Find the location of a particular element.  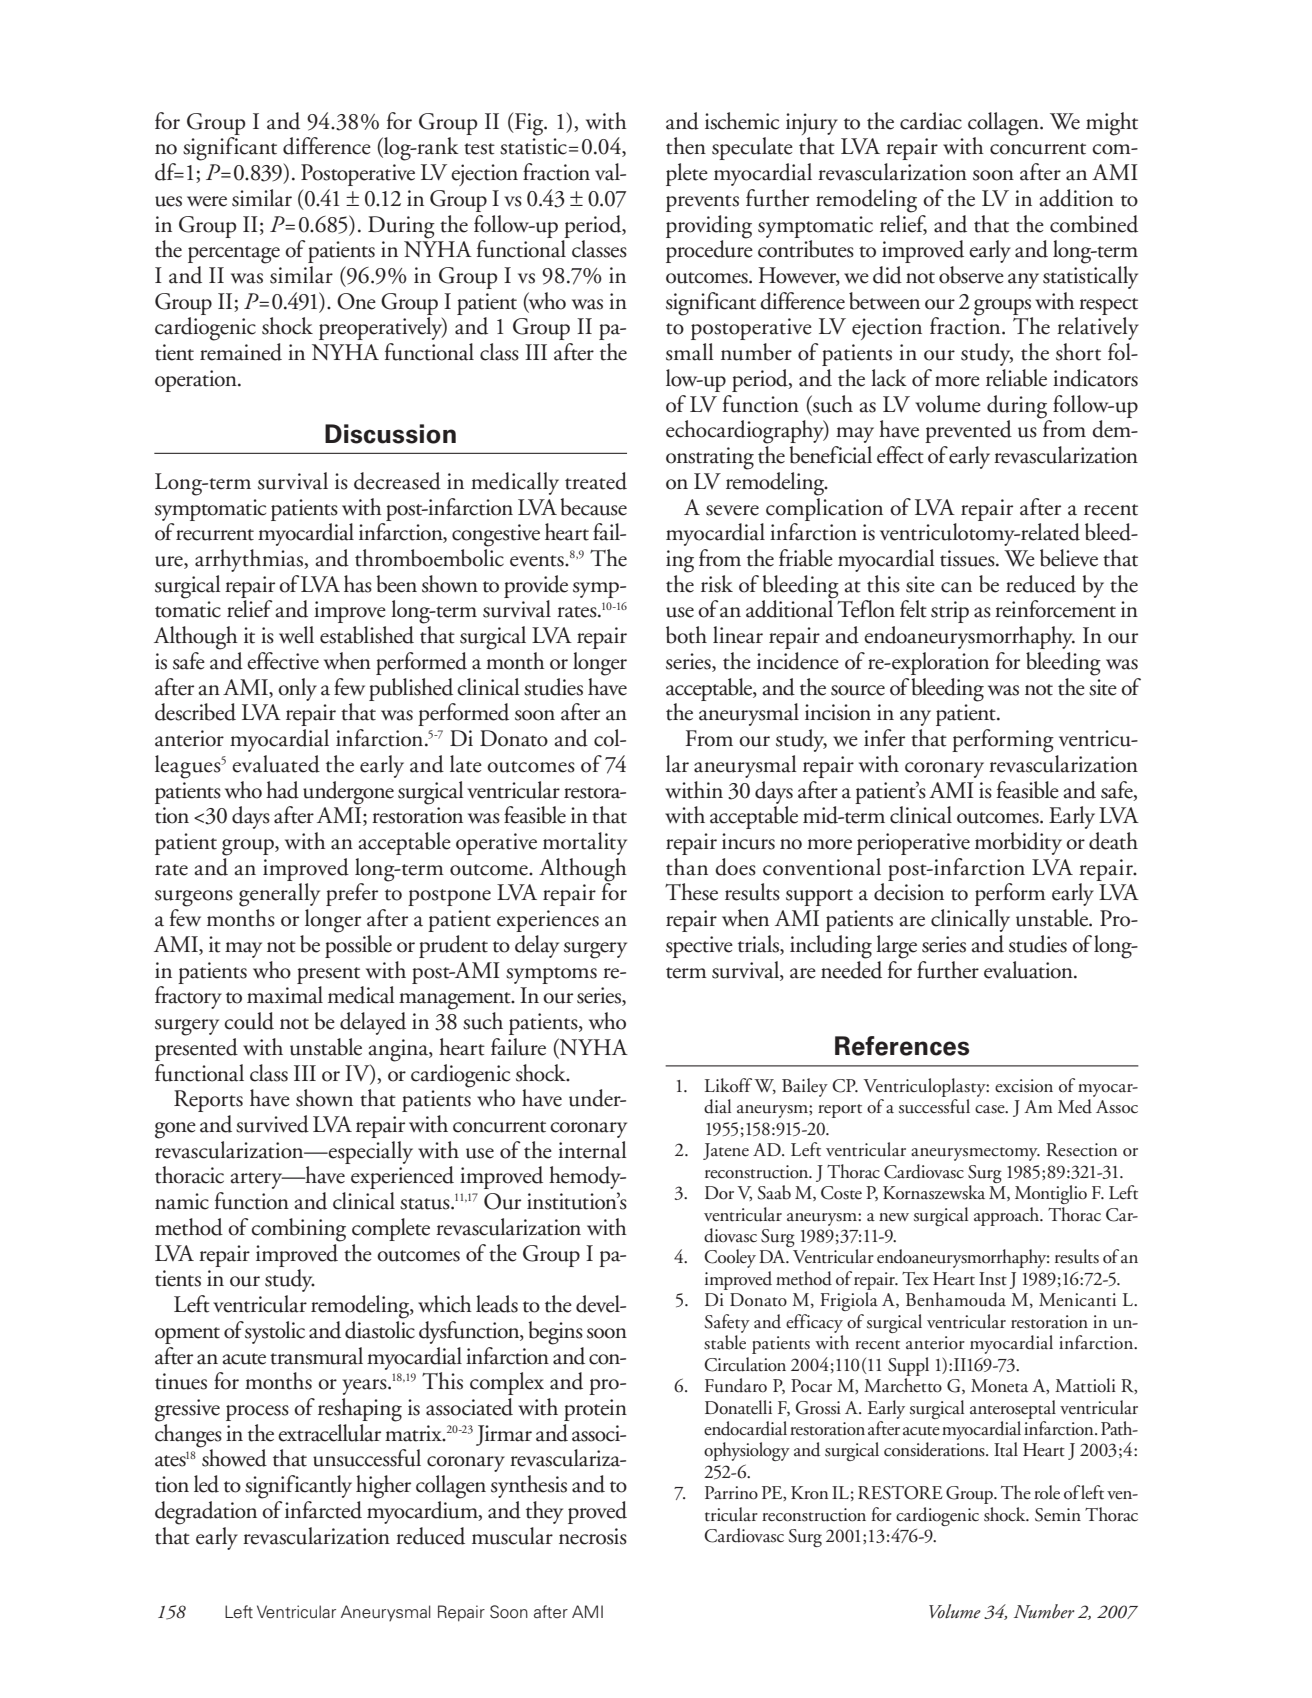

strip is located at coordinates (950, 612).
